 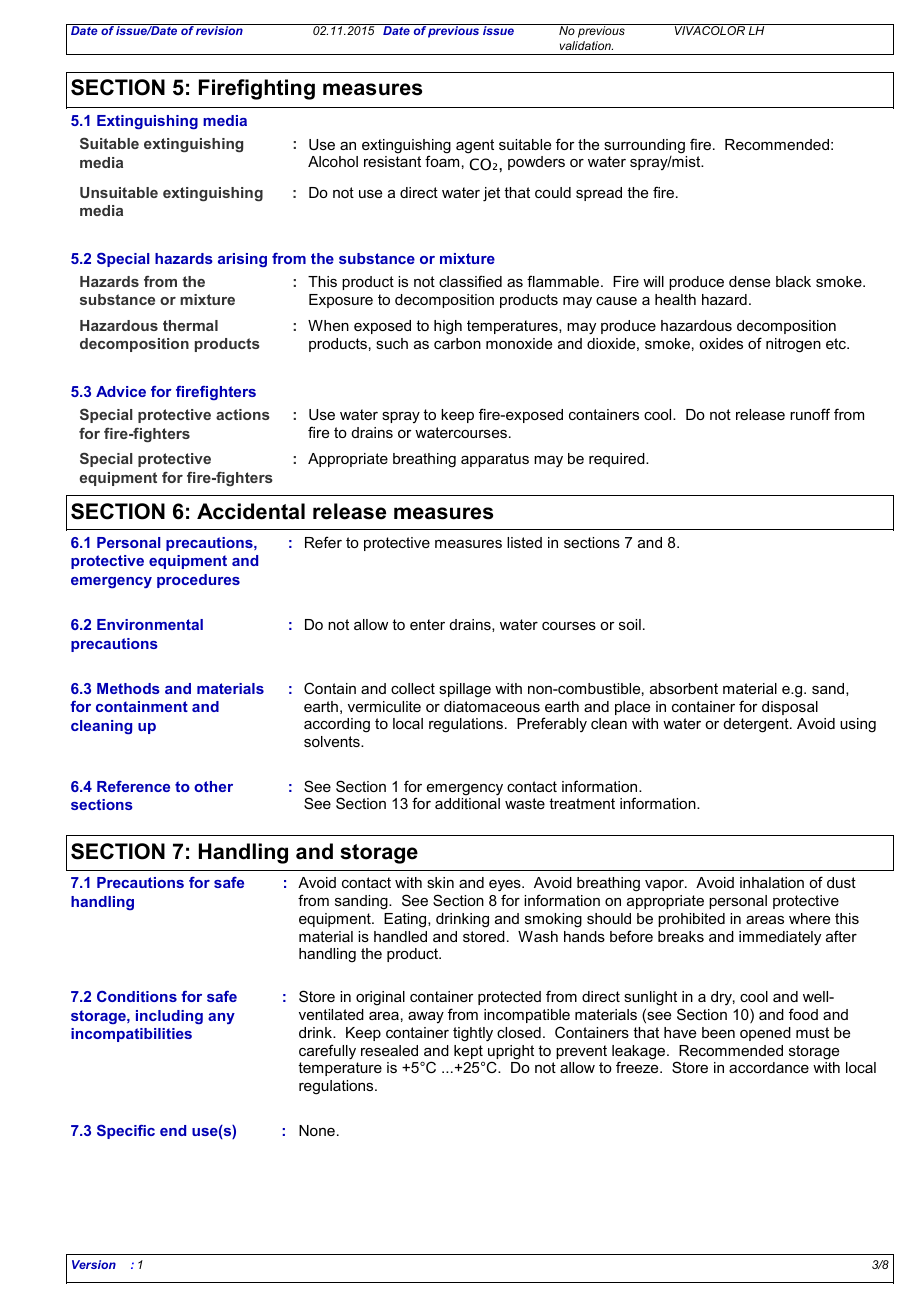 What do you see at coordinates (475, 146) in the screenshot?
I see `agent` at bounding box center [475, 146].
